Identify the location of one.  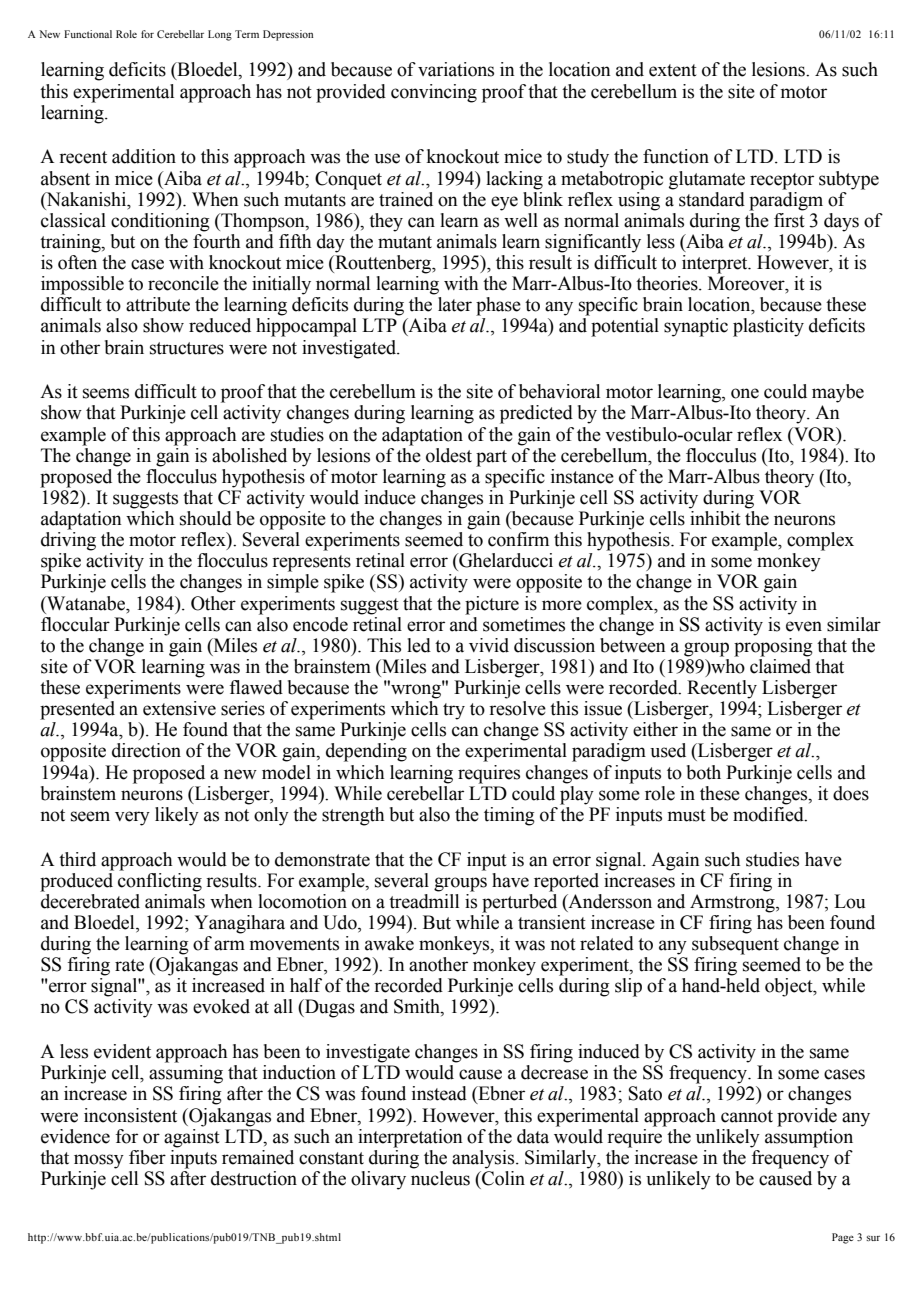
(745, 393).
